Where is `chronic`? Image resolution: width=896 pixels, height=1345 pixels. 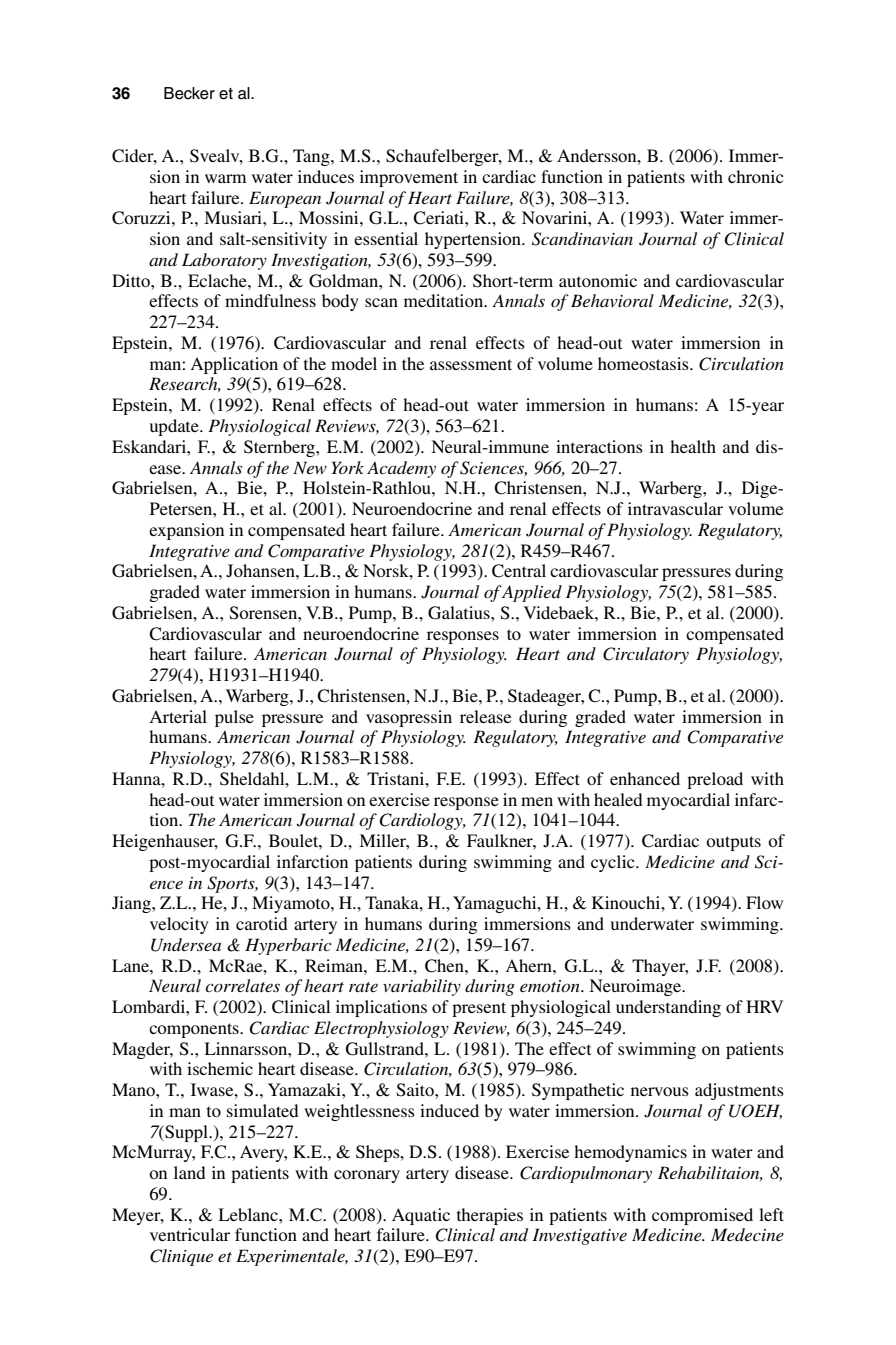 chronic is located at coordinates (755, 176).
